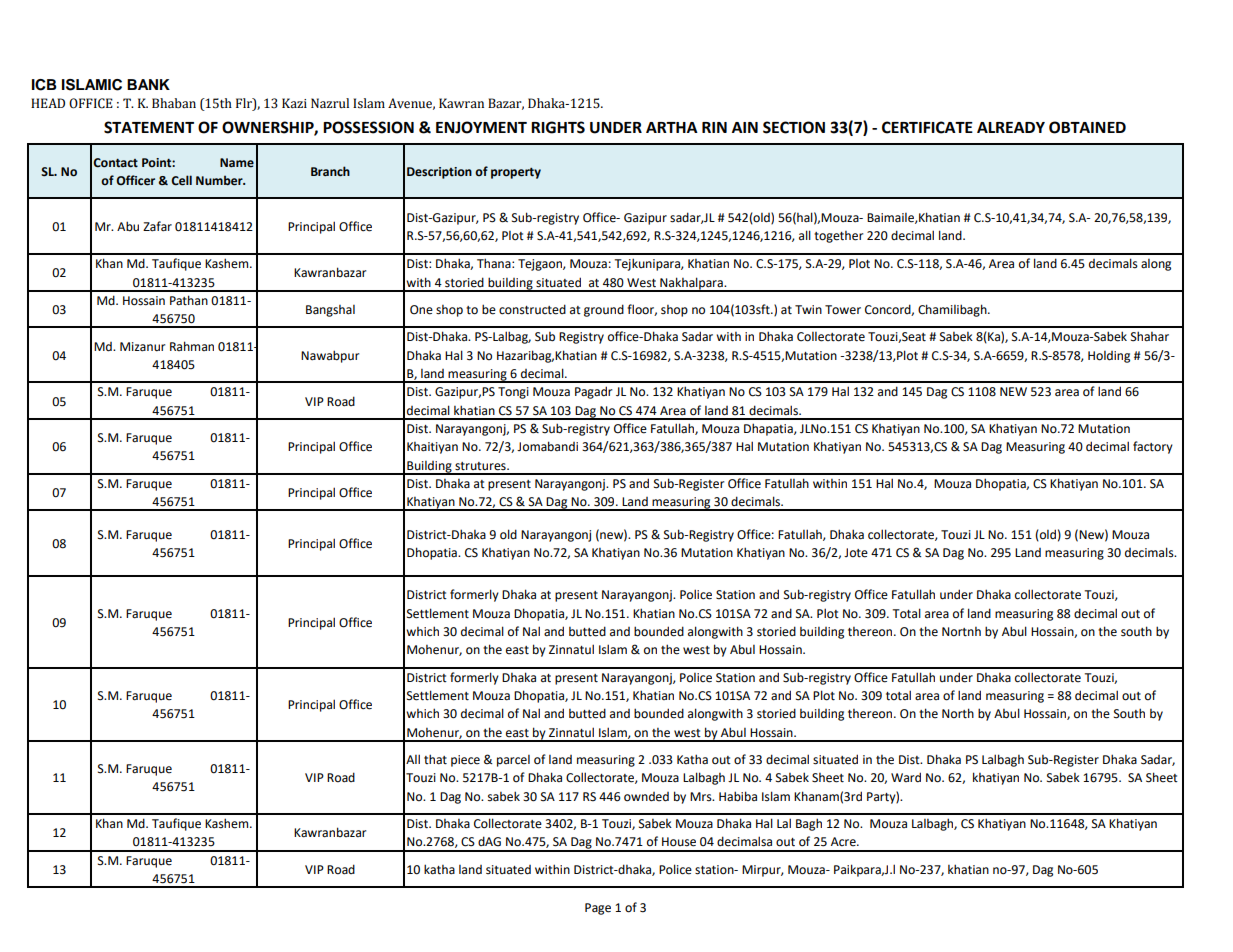 The height and width of the document is (952, 1233). I want to click on ground, so click(604, 310).
